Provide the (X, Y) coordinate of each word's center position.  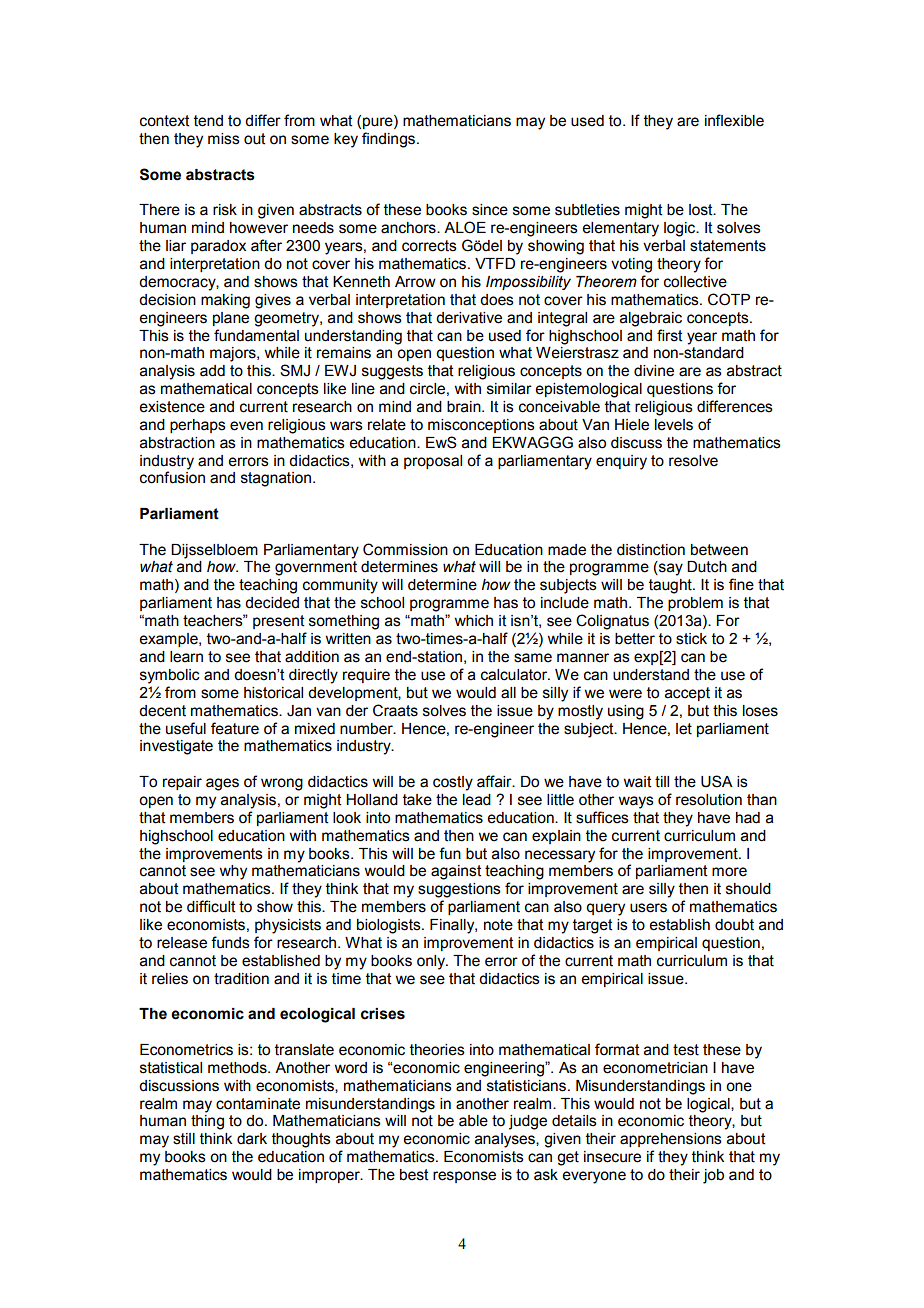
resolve (693, 461)
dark (252, 1139)
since (490, 210)
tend (208, 121)
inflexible (734, 120)
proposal (433, 462)
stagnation (277, 479)
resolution (709, 800)
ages (222, 784)
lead (477, 800)
